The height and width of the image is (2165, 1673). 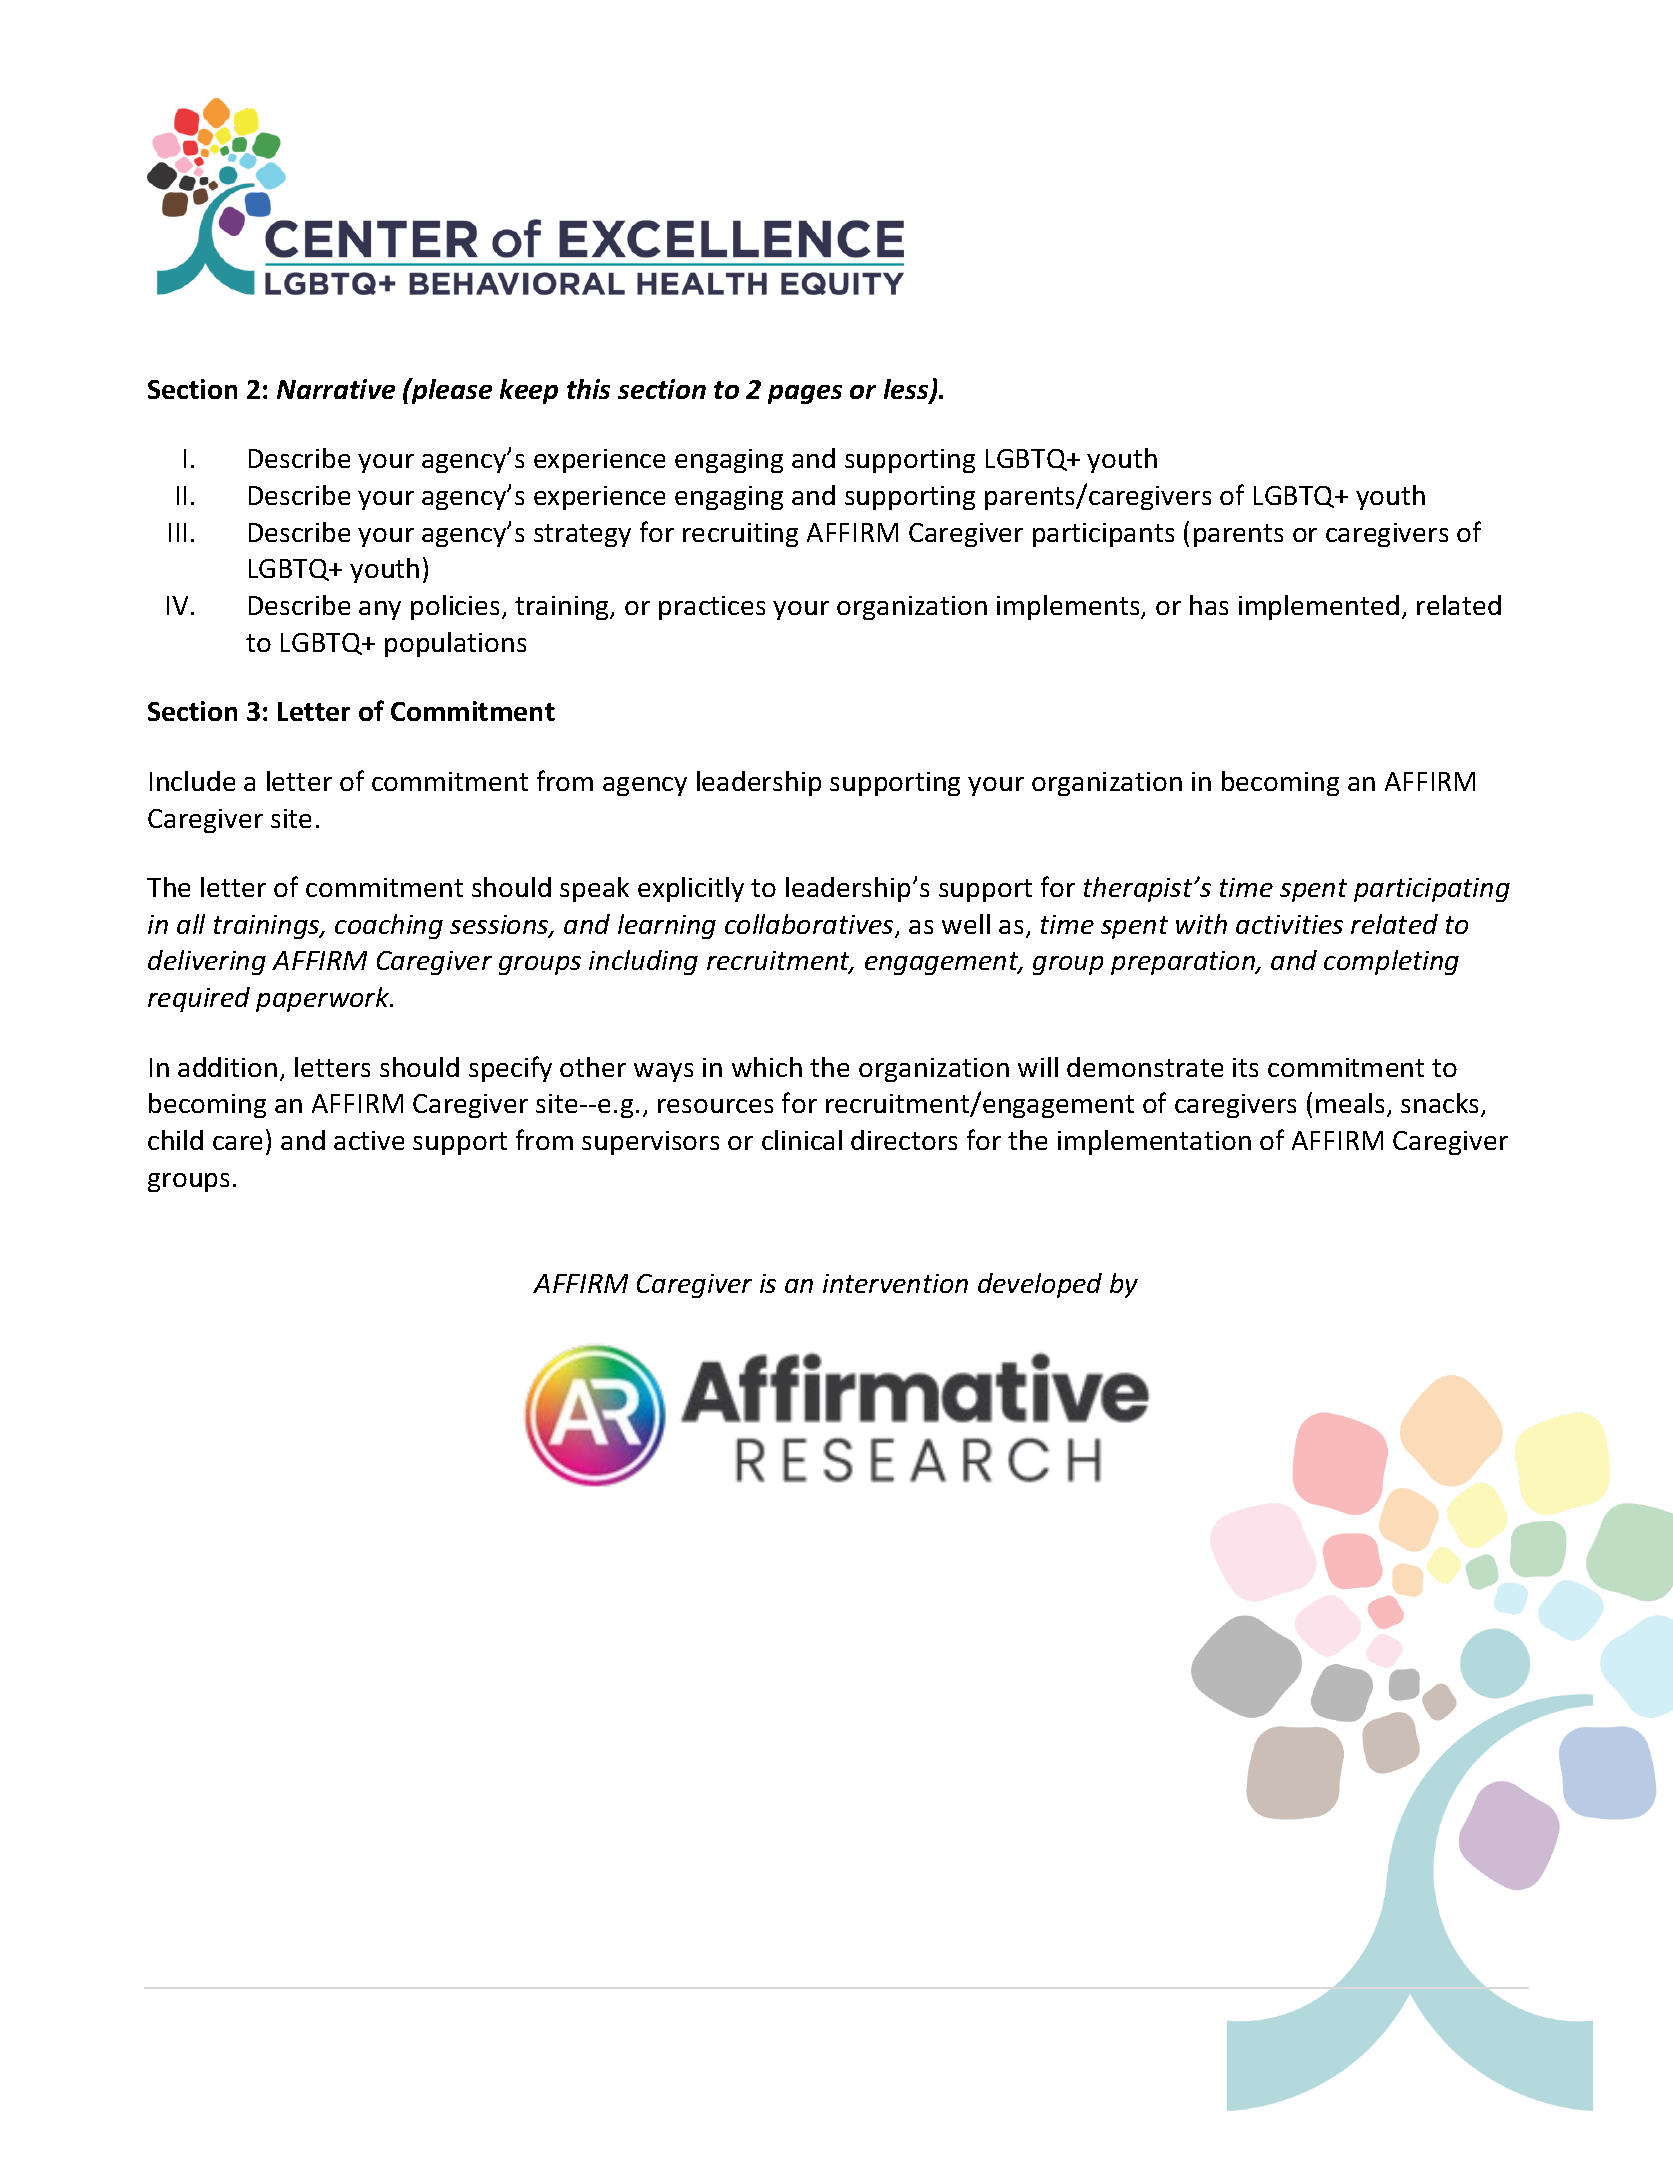 What do you see at coordinates (369, 1140) in the image?
I see `active` at bounding box center [369, 1140].
